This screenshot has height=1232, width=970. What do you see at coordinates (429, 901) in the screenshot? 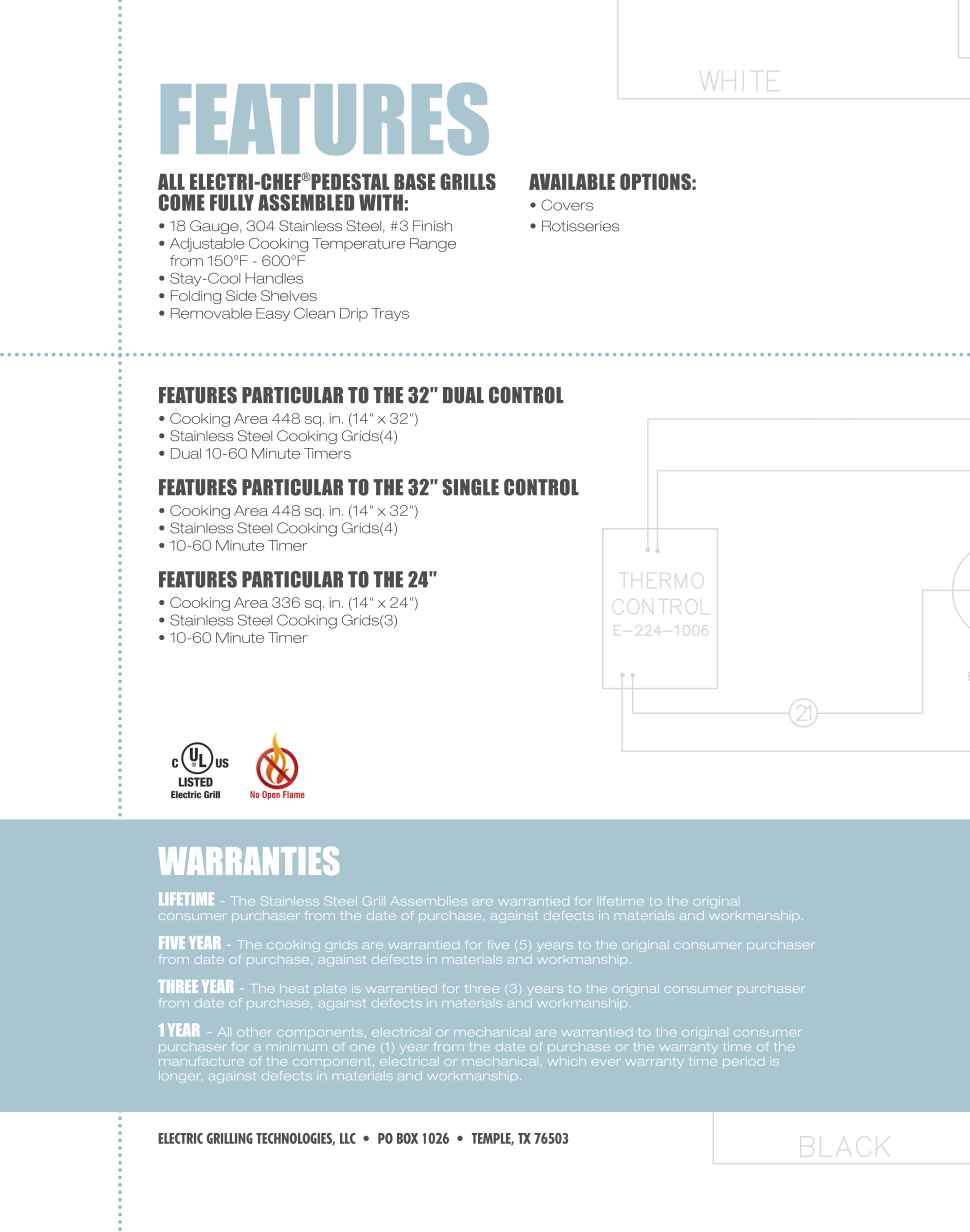
I see `Assemblies` at bounding box center [429, 901].
